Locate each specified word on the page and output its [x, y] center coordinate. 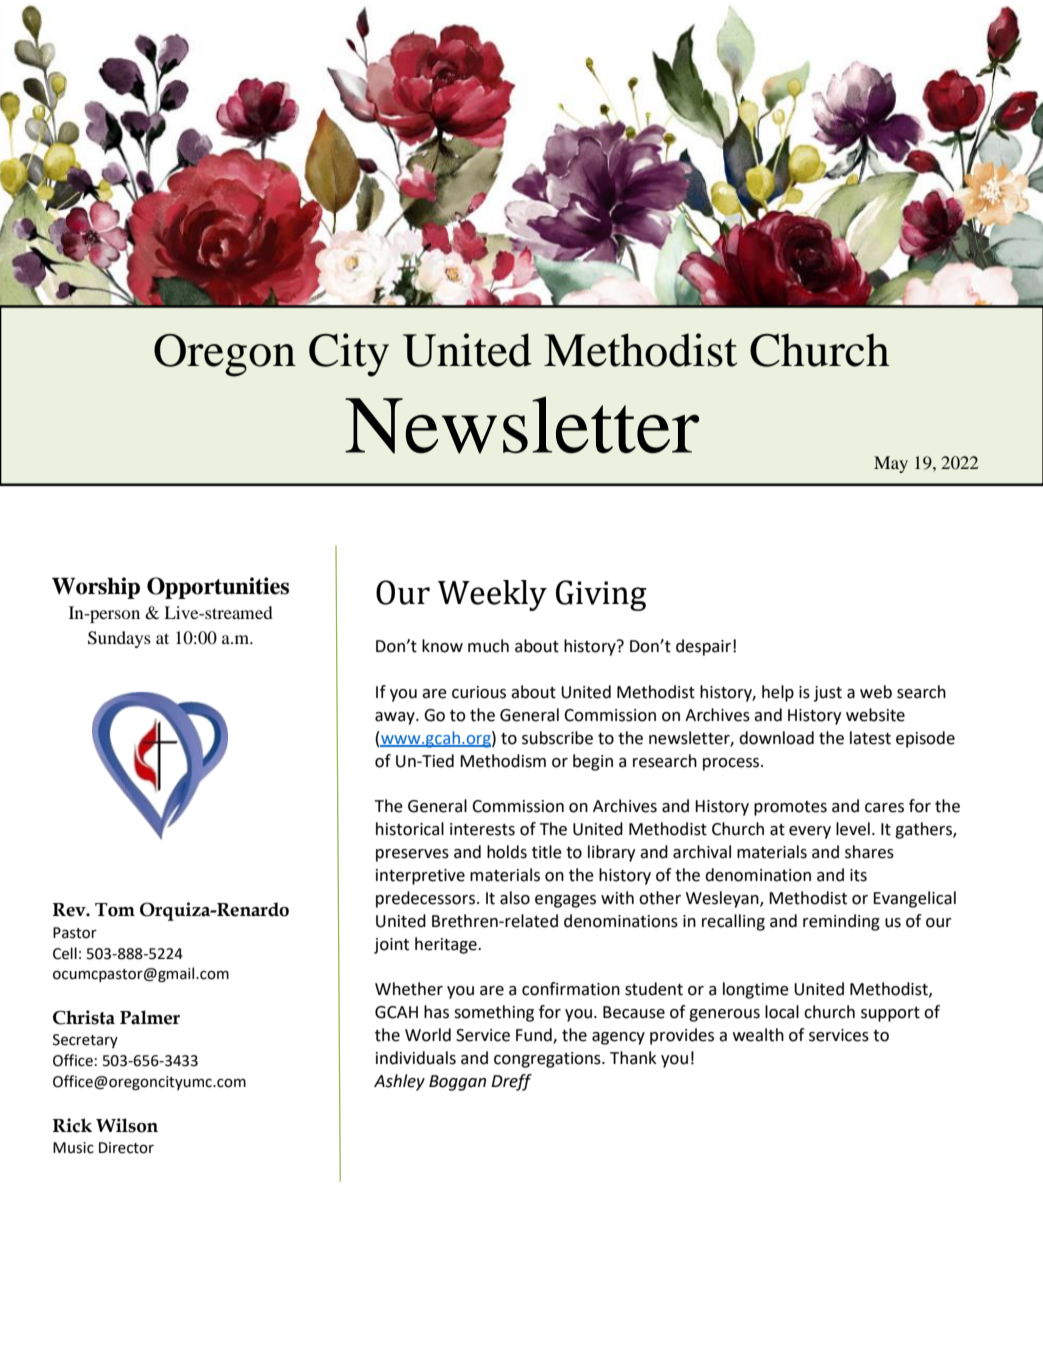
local [782, 1012]
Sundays [119, 639]
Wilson [127, 1125]
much [488, 646]
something [494, 1013]
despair [705, 647]
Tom [115, 910]
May [891, 464]
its [858, 875]
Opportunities [218, 588]
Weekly [492, 595]
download [776, 738]
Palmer [150, 1017]
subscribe [557, 738]
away [396, 718]
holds [507, 852]
